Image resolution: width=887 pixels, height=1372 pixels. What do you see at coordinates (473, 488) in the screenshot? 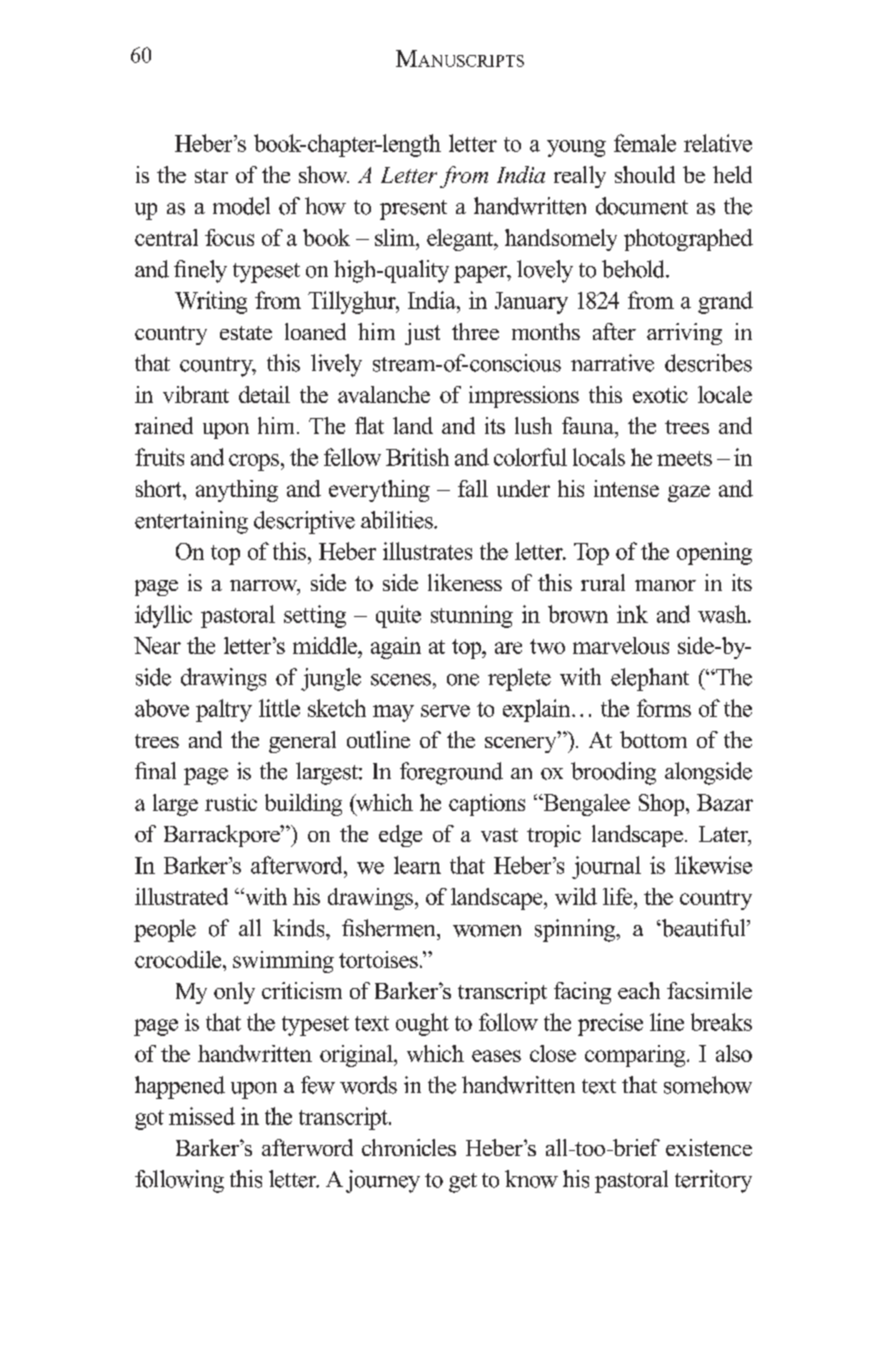
I see `fall` at bounding box center [473, 488].
